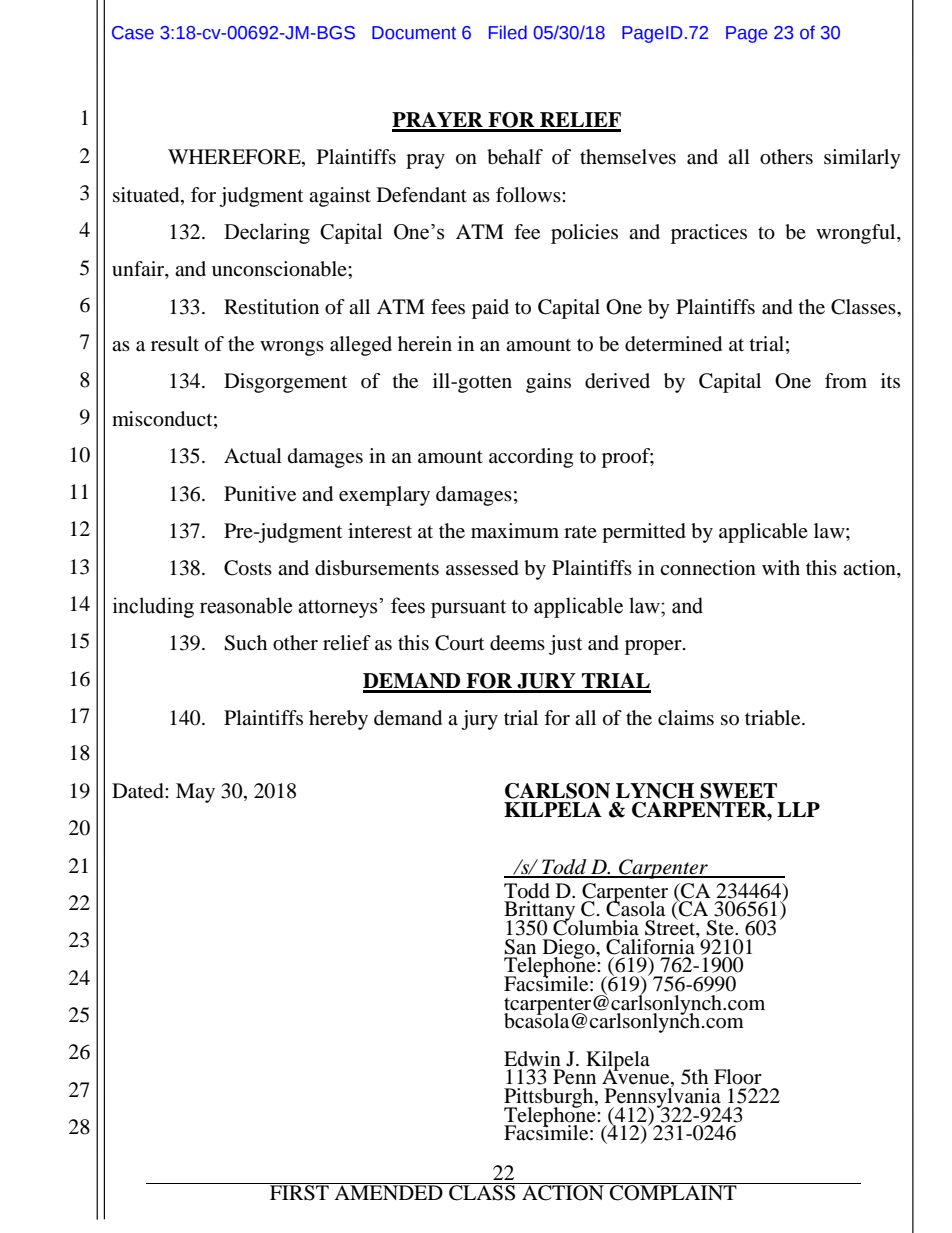 The height and width of the screenshot is (1233, 952). What do you see at coordinates (508, 32) in the screenshot?
I see `Filed` at bounding box center [508, 32].
